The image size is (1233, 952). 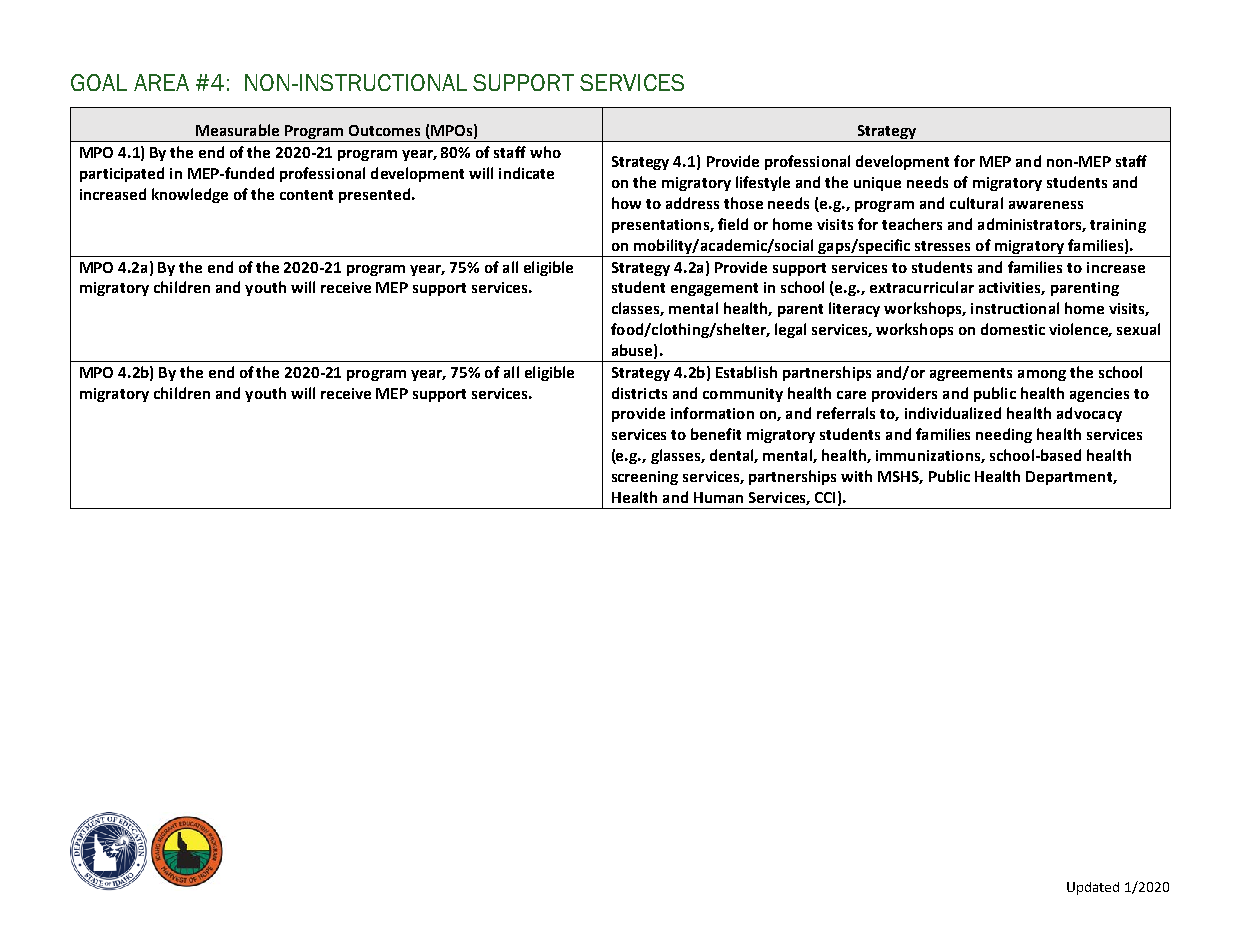 What do you see at coordinates (237, 130) in the document?
I see `Measurable` at bounding box center [237, 130].
